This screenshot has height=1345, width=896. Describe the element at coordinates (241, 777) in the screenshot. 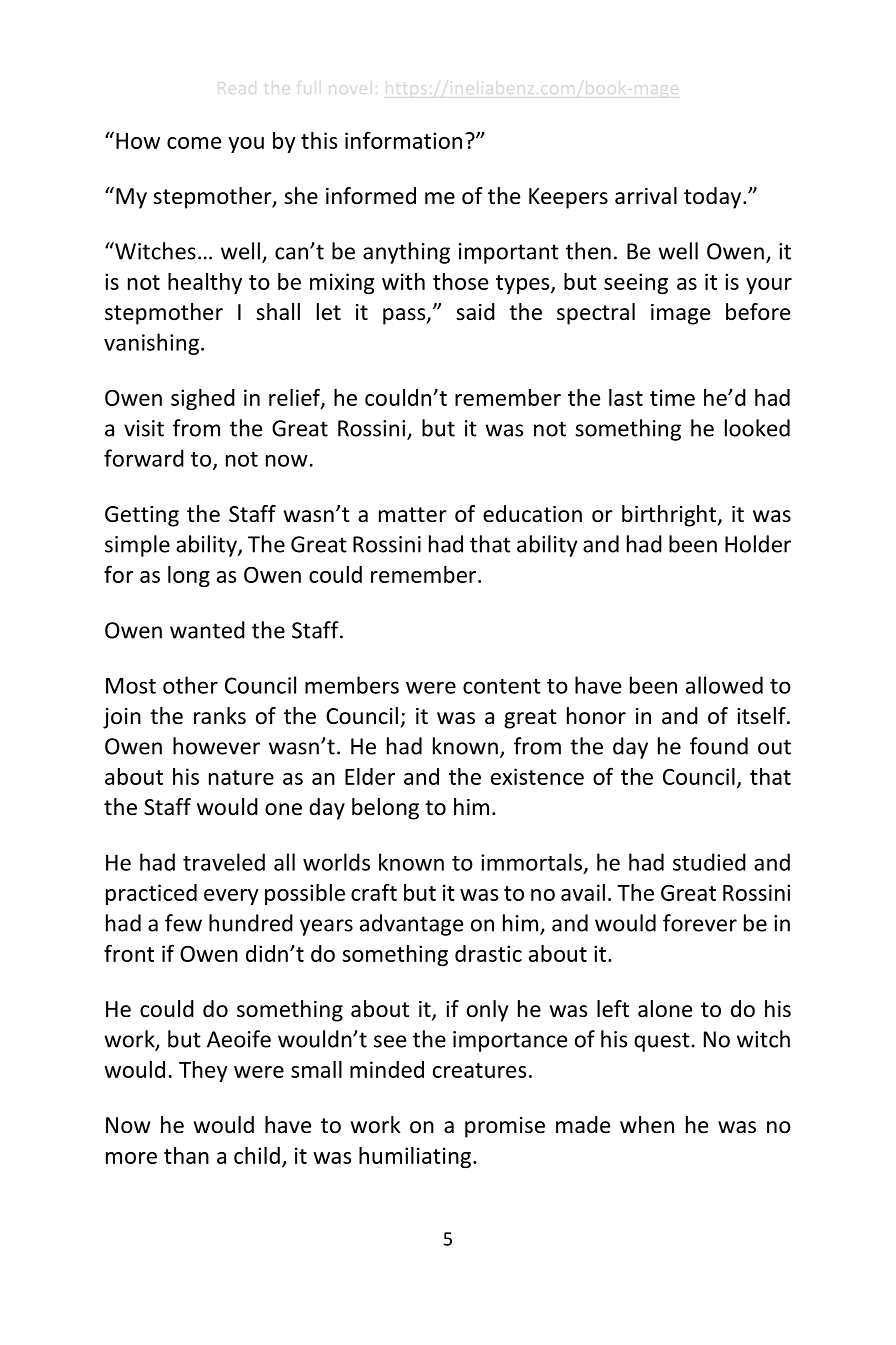

I see `nature` at that location.
